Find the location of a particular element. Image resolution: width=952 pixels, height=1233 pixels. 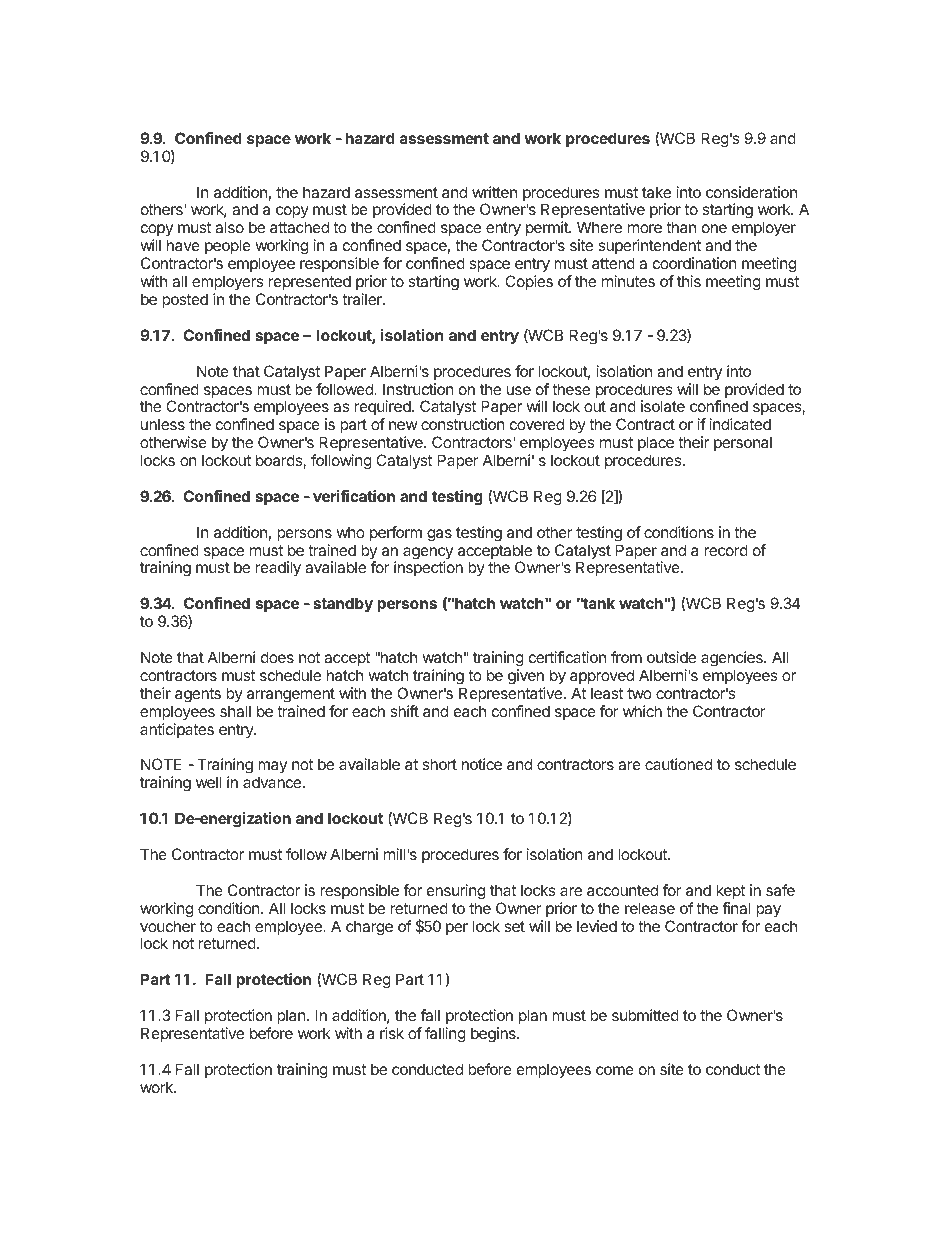

given is located at coordinates (526, 677).
